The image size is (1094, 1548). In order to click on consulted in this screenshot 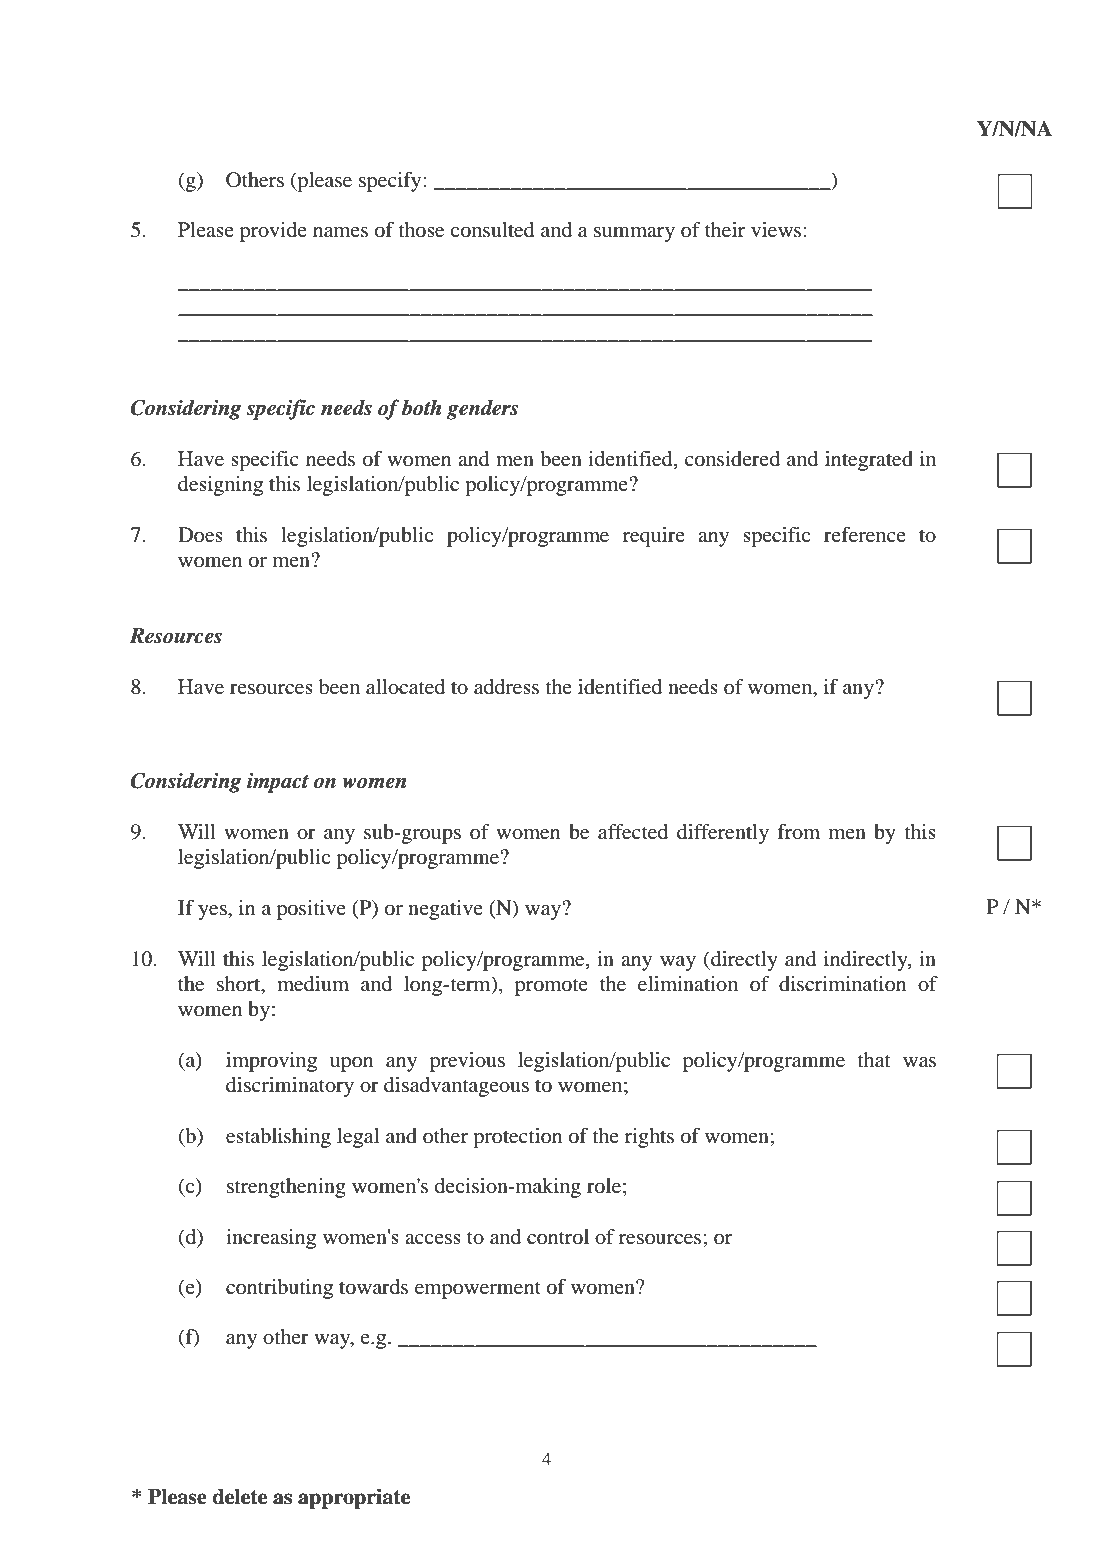, I will do `click(492, 230)`.
